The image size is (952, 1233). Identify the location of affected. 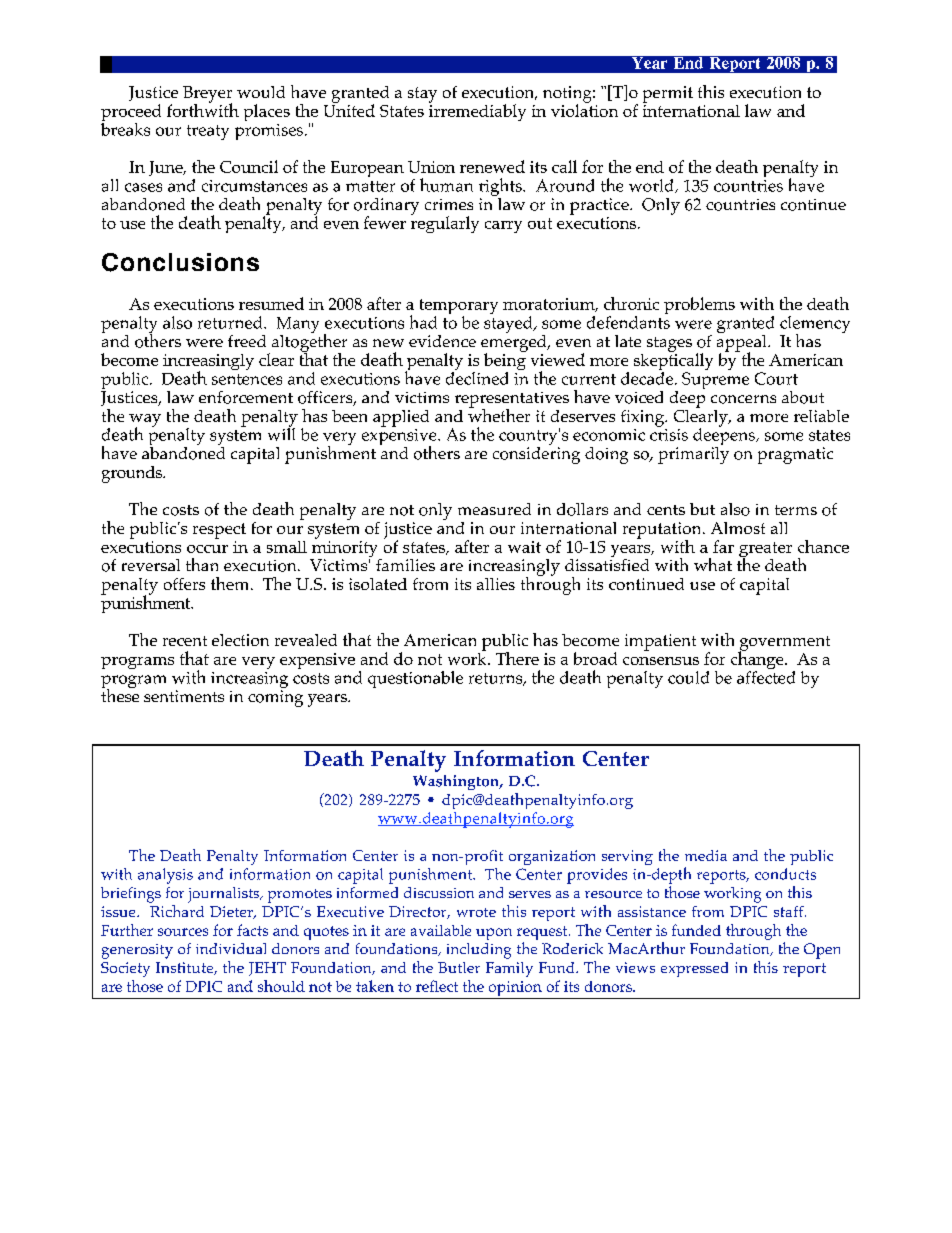
(766, 677).
